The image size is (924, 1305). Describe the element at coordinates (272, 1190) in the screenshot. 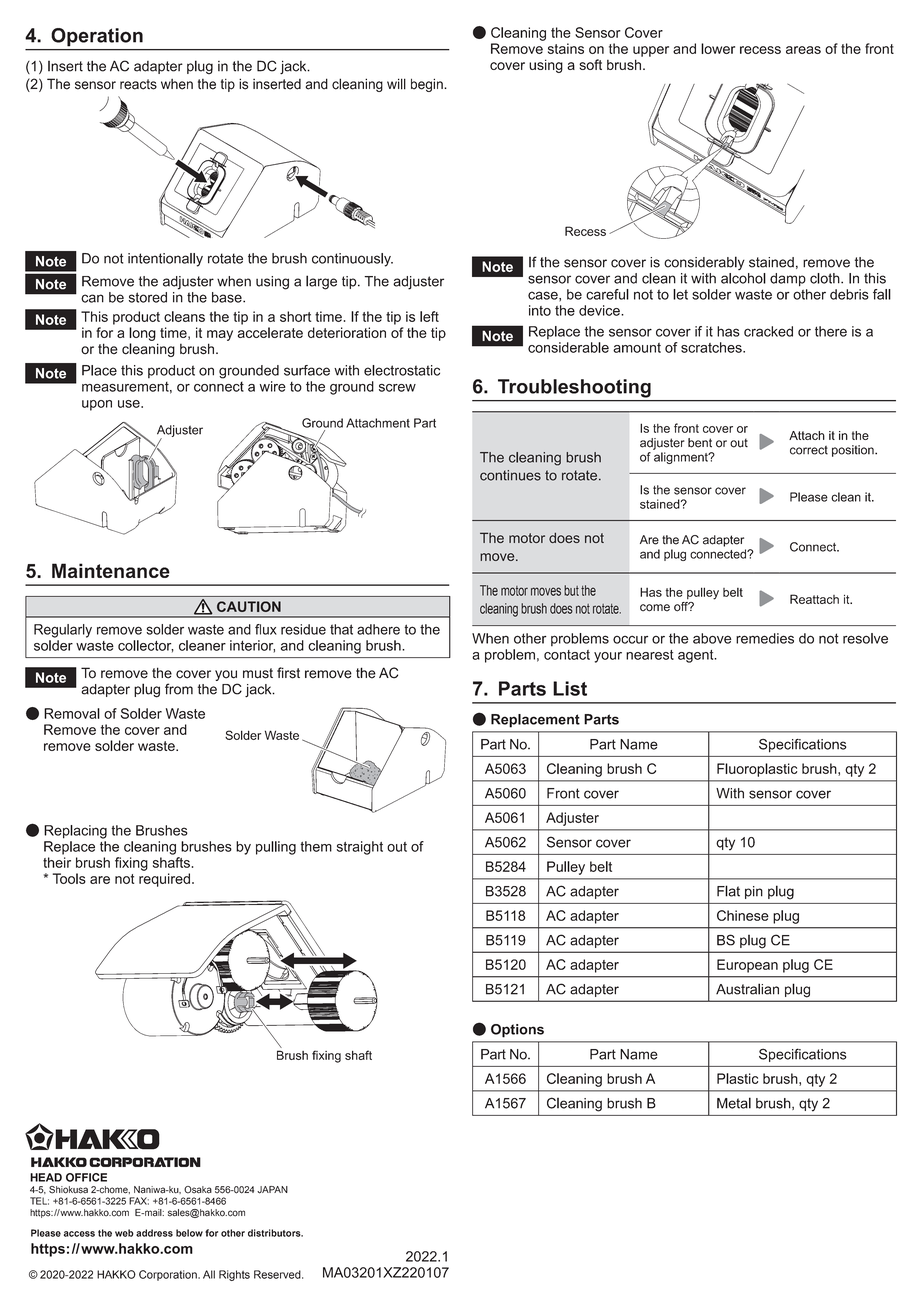

I see `JAPAN` at that location.
